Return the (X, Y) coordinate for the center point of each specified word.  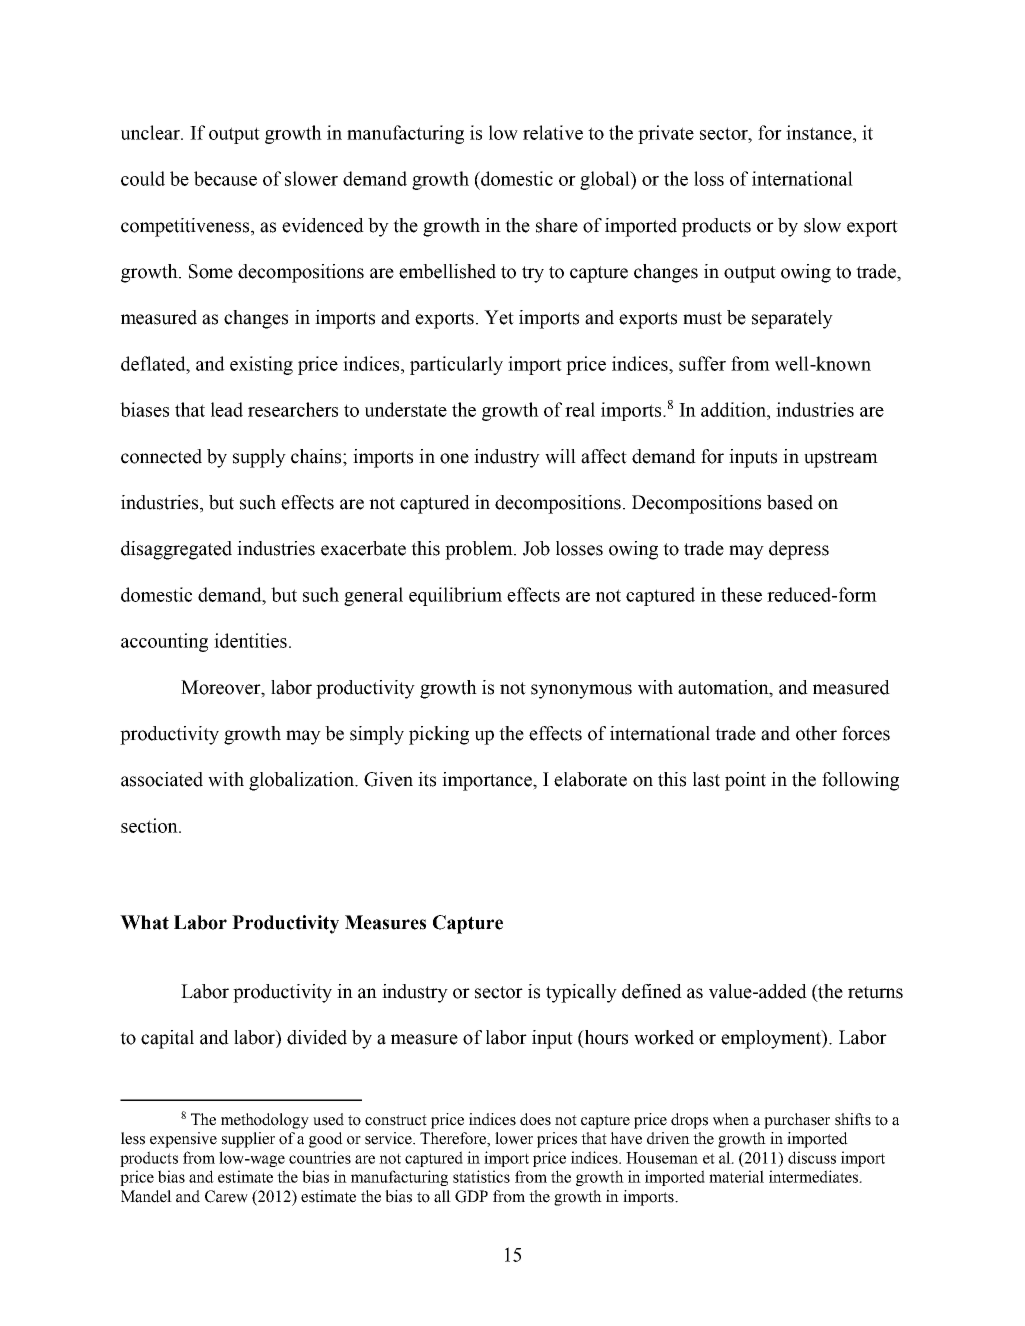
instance (820, 132)
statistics (481, 1176)
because (225, 178)
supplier (248, 1140)
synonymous (581, 691)
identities (250, 640)
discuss (812, 1157)
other (816, 733)
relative (553, 132)
